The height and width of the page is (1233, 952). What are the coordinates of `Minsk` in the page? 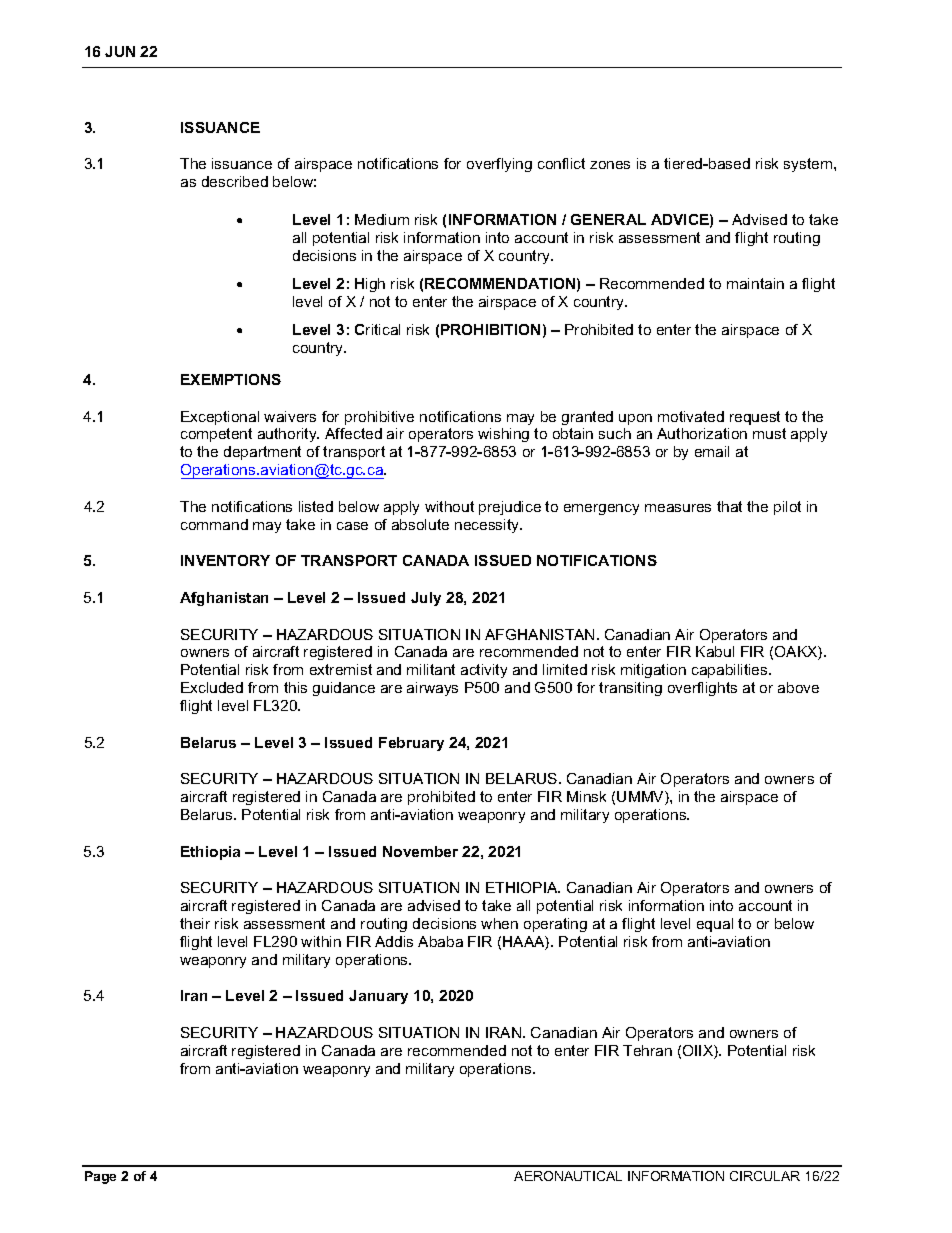 It's located at (586, 796).
